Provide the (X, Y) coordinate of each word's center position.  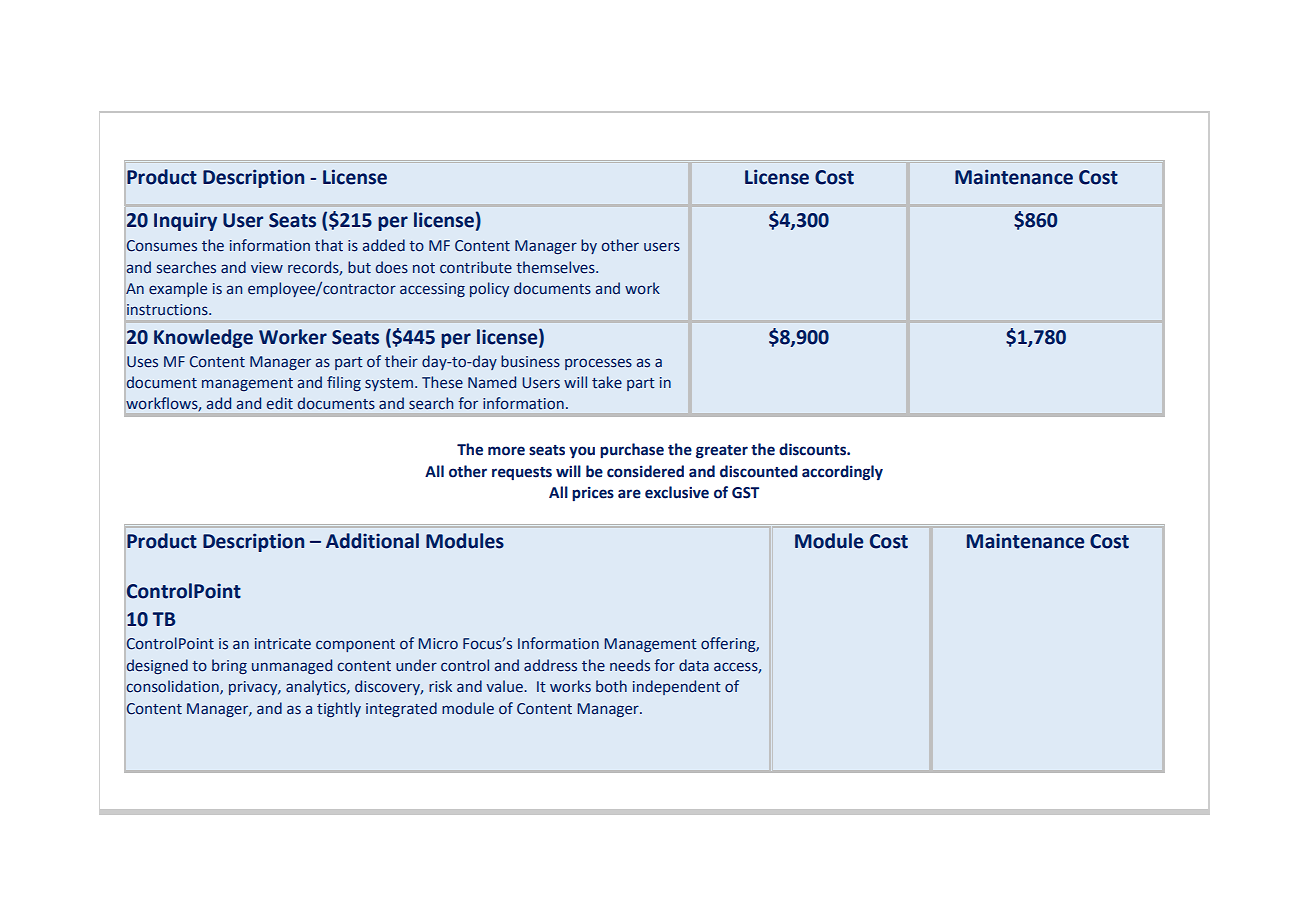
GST (745, 493)
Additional (372, 541)
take (607, 382)
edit (280, 403)
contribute (476, 267)
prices (593, 494)
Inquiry (185, 221)
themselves (556, 267)
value (505, 686)
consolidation (173, 687)
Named (492, 382)
